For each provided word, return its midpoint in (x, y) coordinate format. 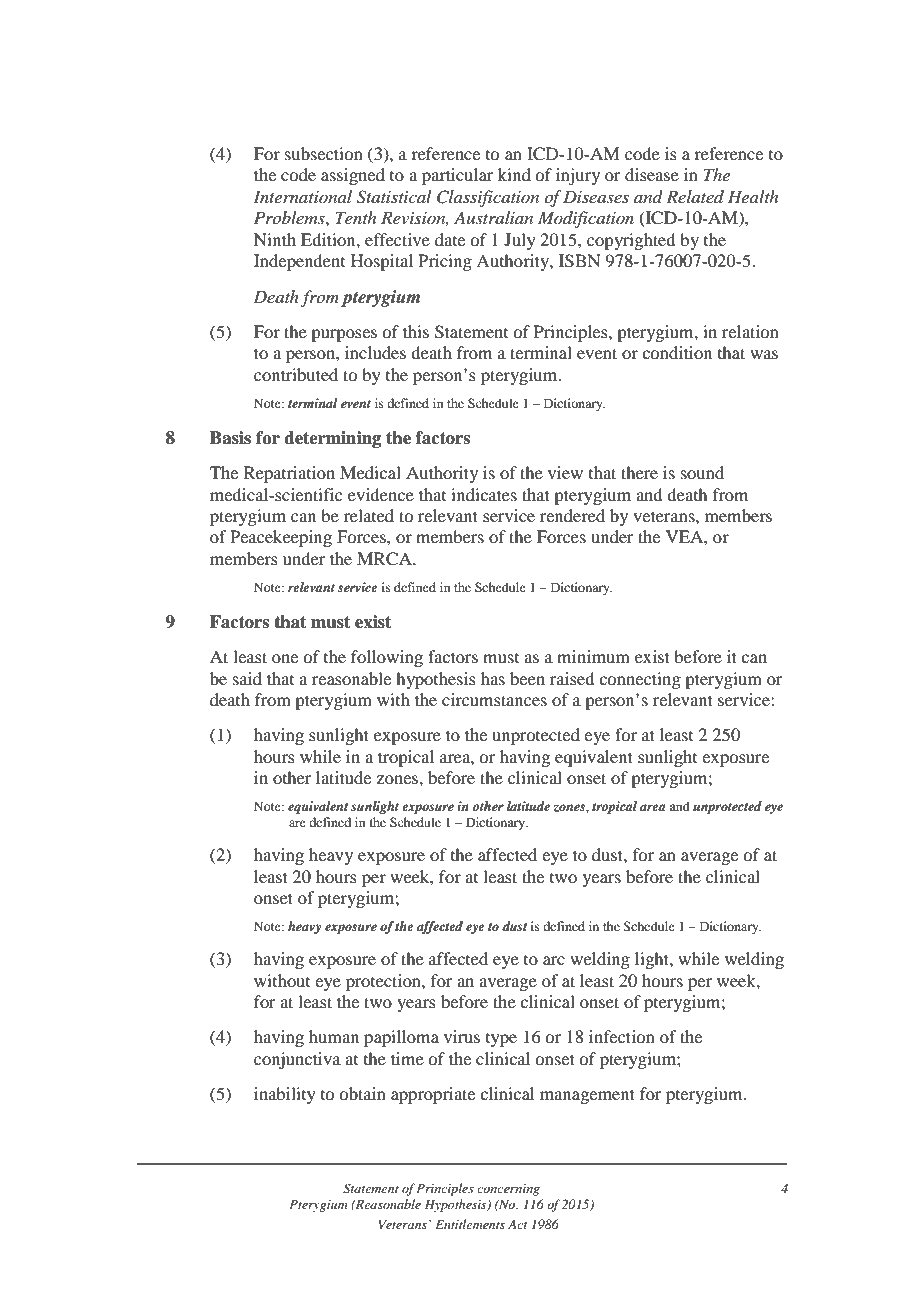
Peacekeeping (281, 538)
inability (285, 1095)
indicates (484, 494)
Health (753, 196)
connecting (640, 680)
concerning (508, 1190)
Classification (488, 198)
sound (702, 472)
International (302, 196)
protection (384, 982)
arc (554, 960)
